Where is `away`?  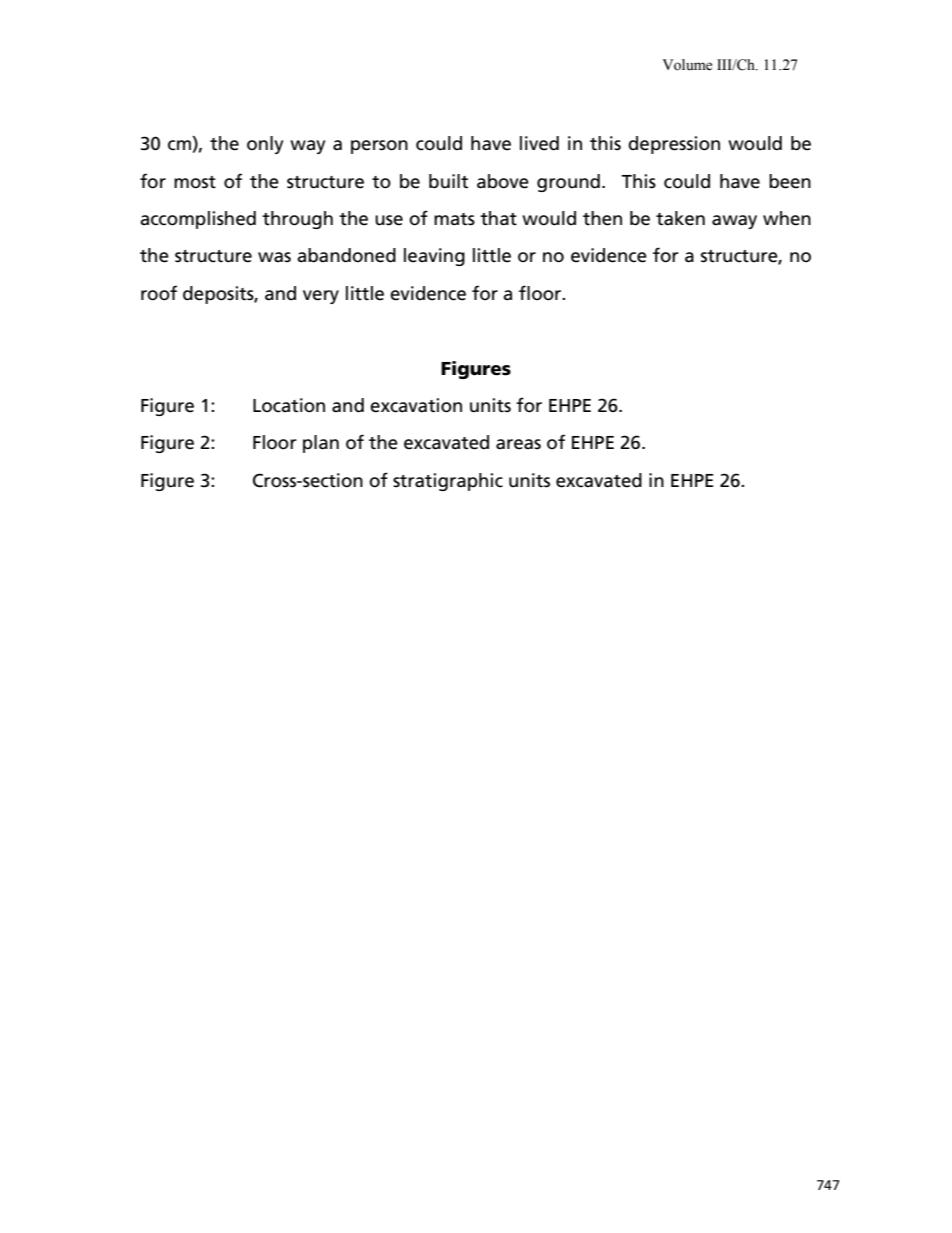 away is located at coordinates (734, 222).
